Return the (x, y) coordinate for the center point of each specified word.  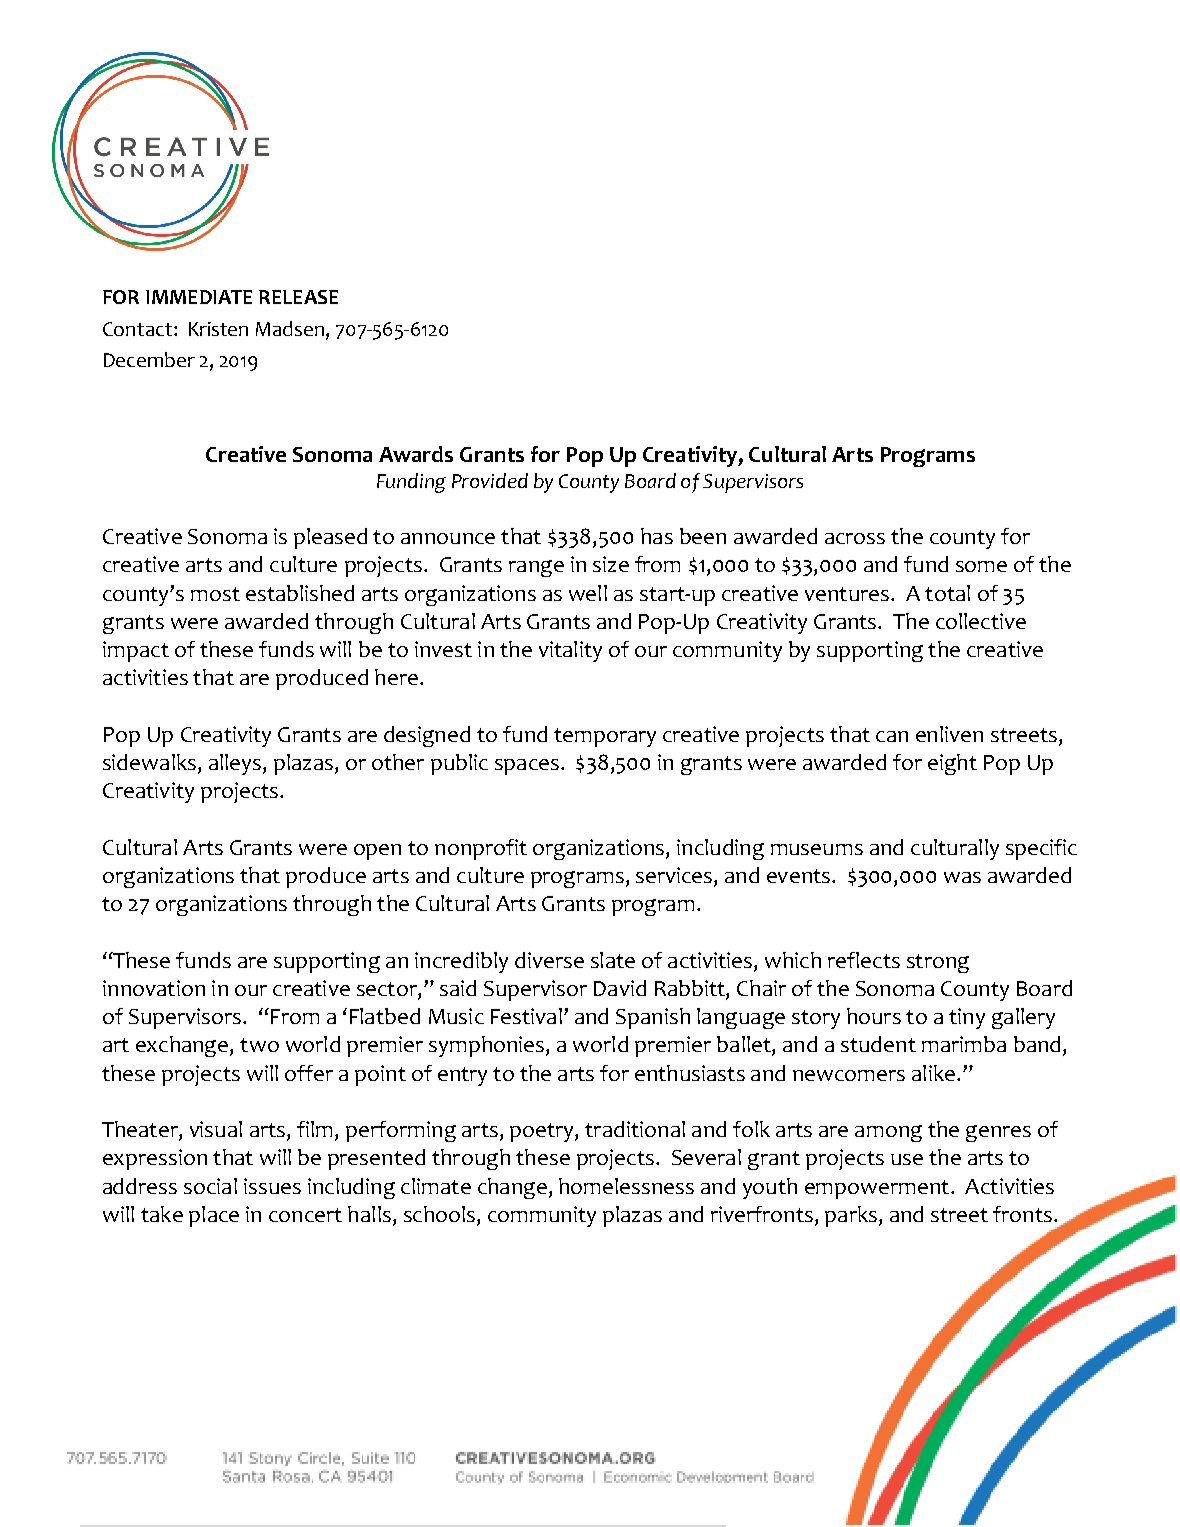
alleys (235, 764)
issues (272, 1186)
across (855, 538)
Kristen (218, 329)
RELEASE (298, 297)
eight (952, 764)
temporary (605, 737)
